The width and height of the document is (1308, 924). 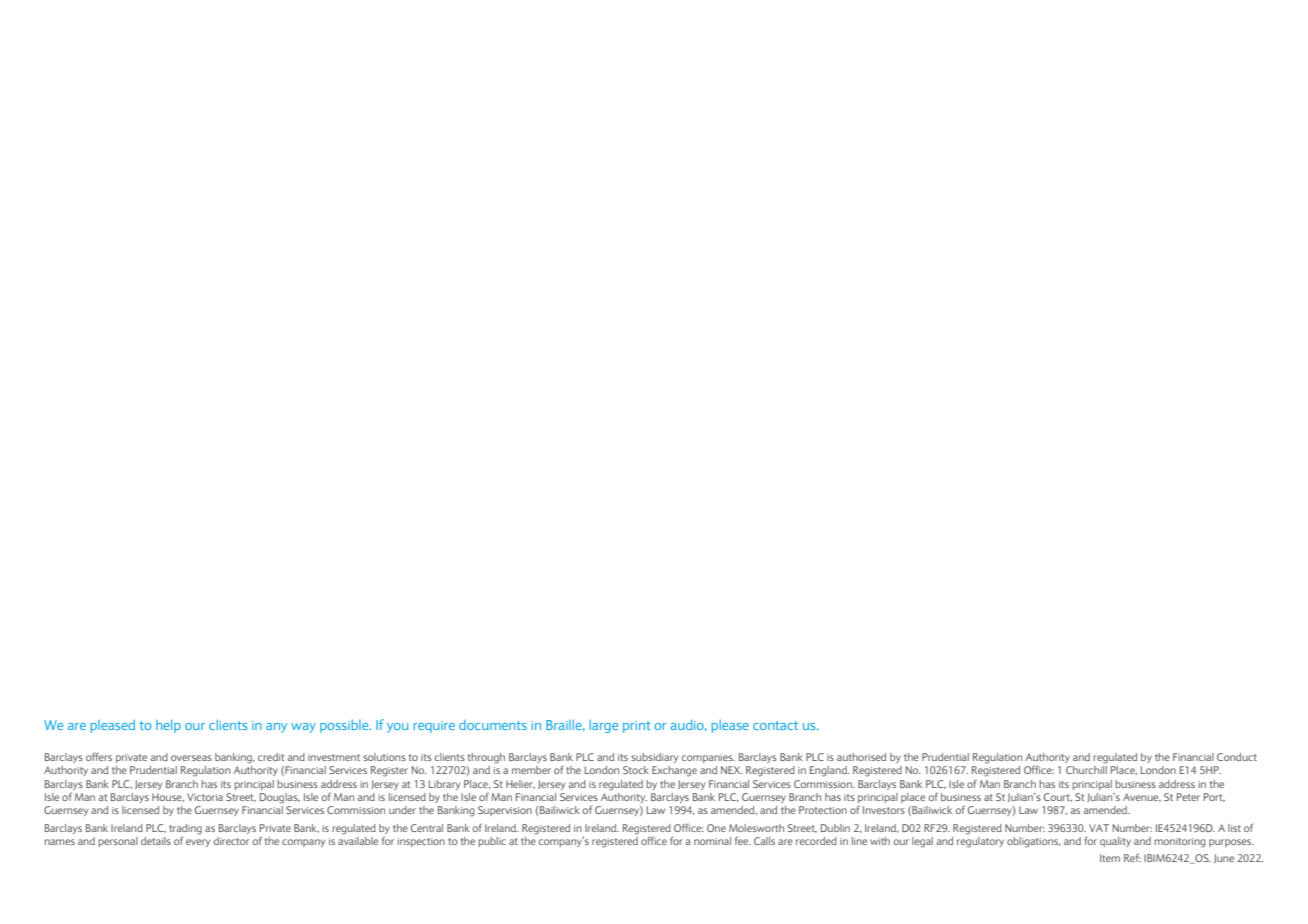 What do you see at coordinates (716, 828) in the document?
I see `One` at bounding box center [716, 828].
